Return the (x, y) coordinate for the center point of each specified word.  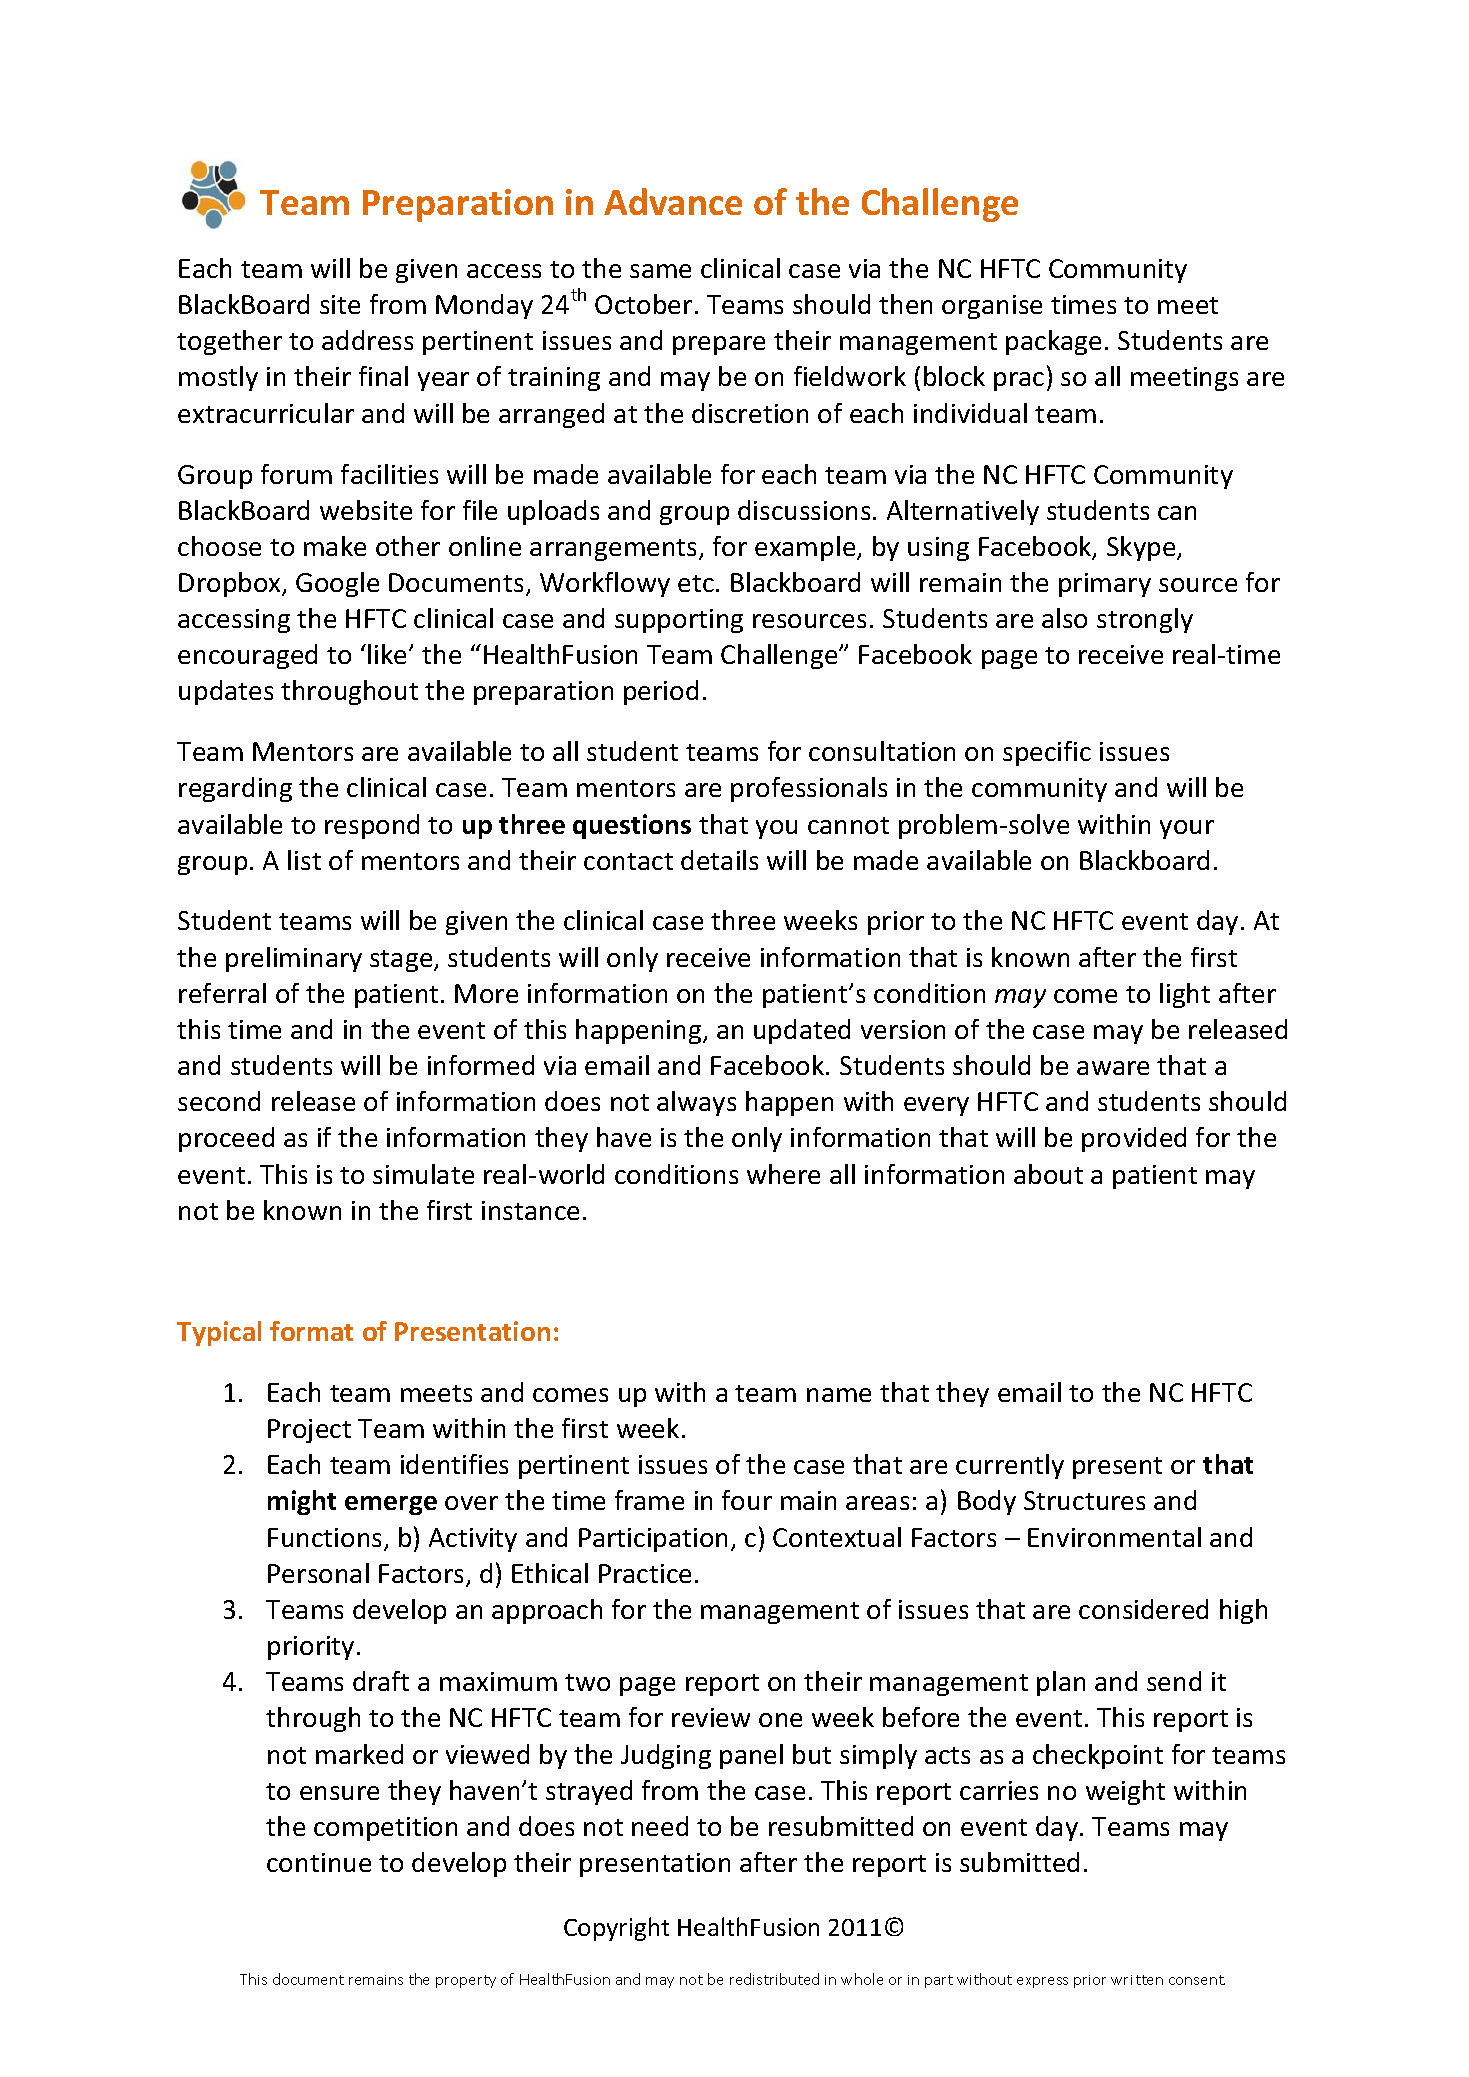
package (1053, 342)
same (660, 271)
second (219, 1101)
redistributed (774, 1979)
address (367, 340)
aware (1113, 1068)
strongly (1145, 620)
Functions (326, 1539)
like (389, 654)
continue (319, 1862)
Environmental (1114, 1537)
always (696, 1103)
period (661, 692)
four (747, 1500)
